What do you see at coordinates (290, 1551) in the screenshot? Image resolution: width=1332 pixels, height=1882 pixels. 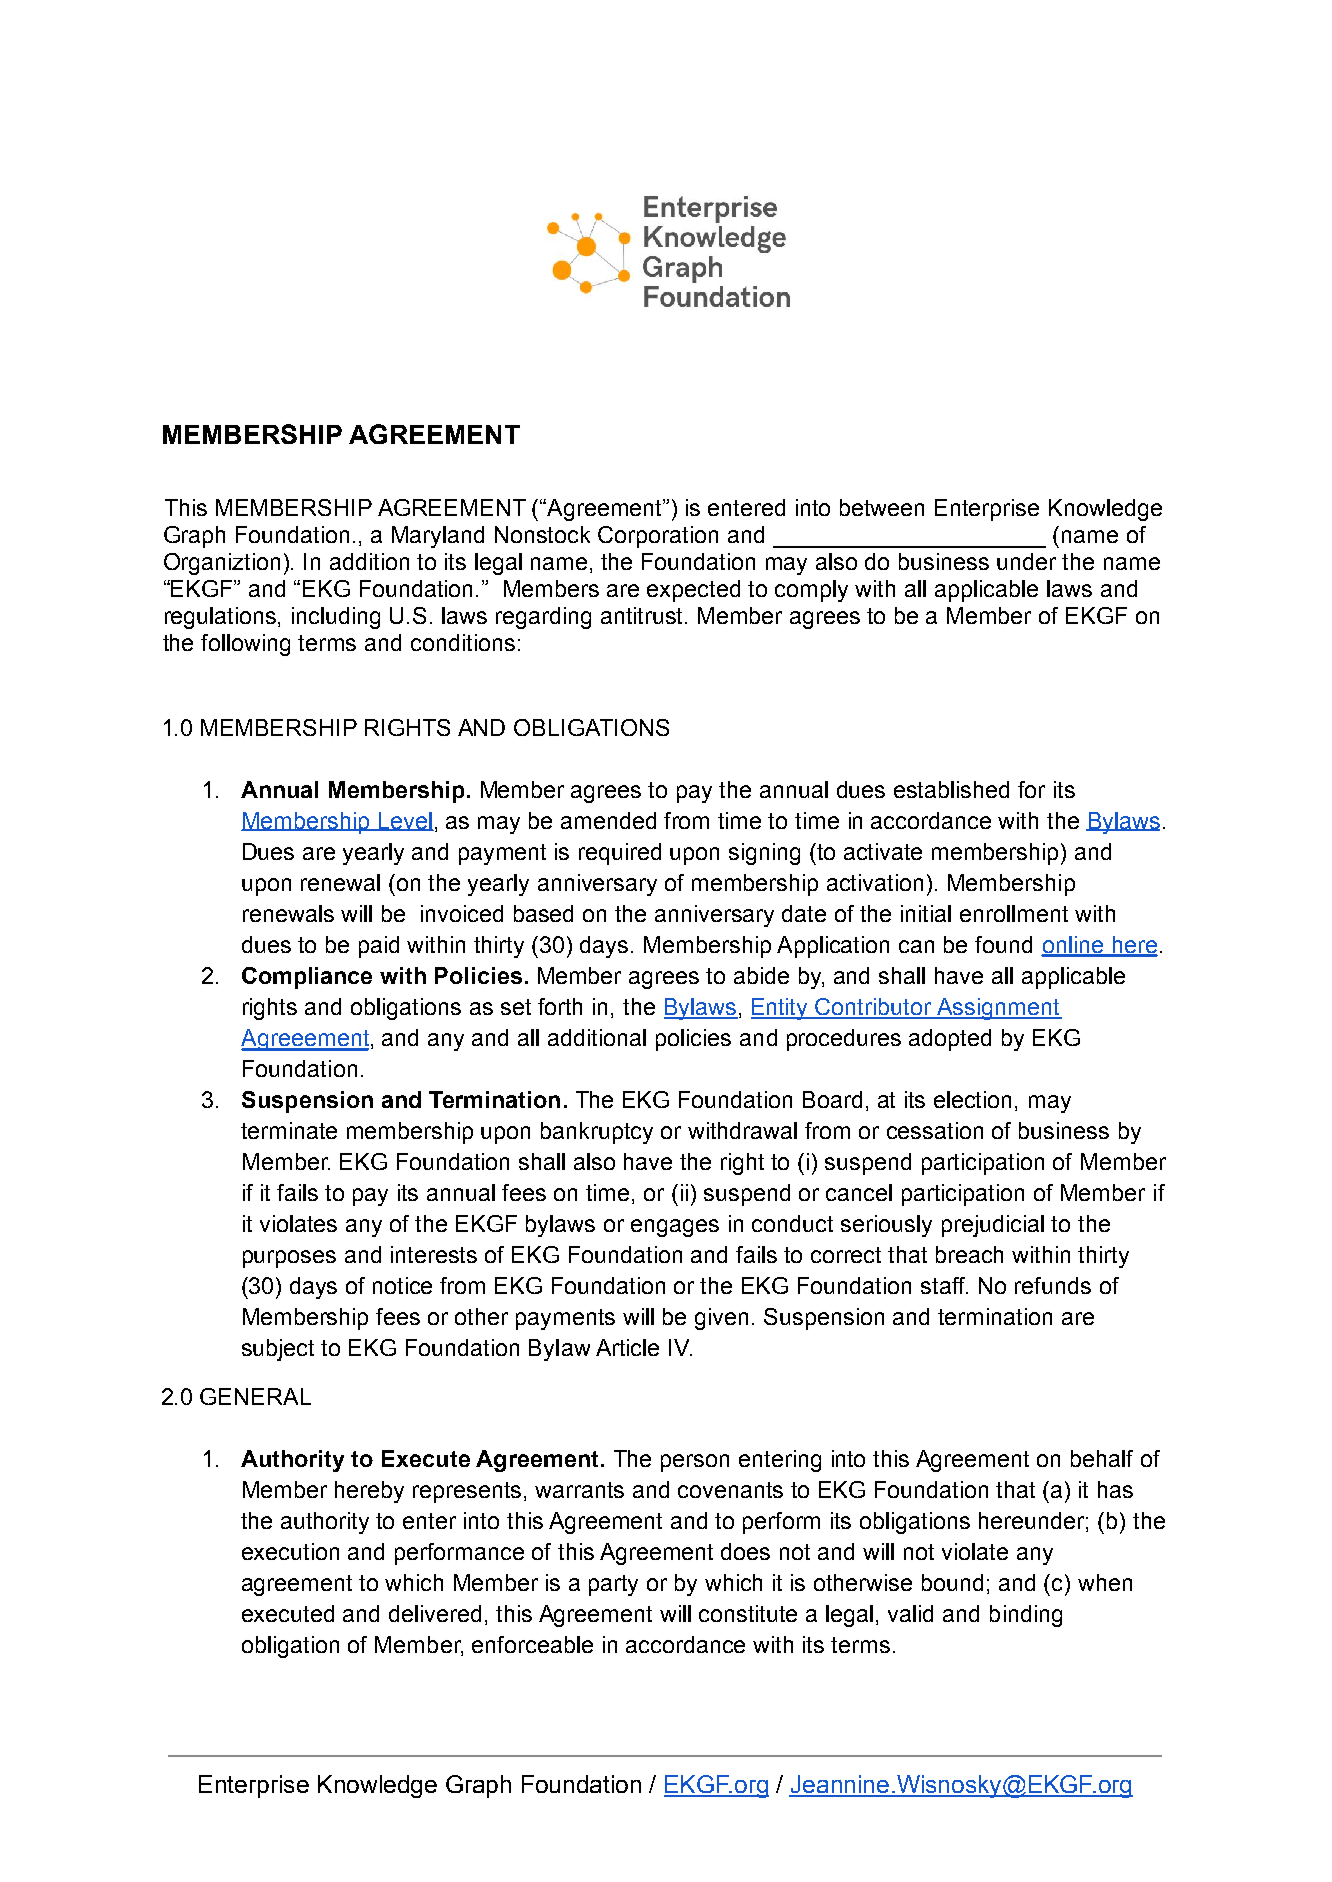 I see `execution` at bounding box center [290, 1551].
